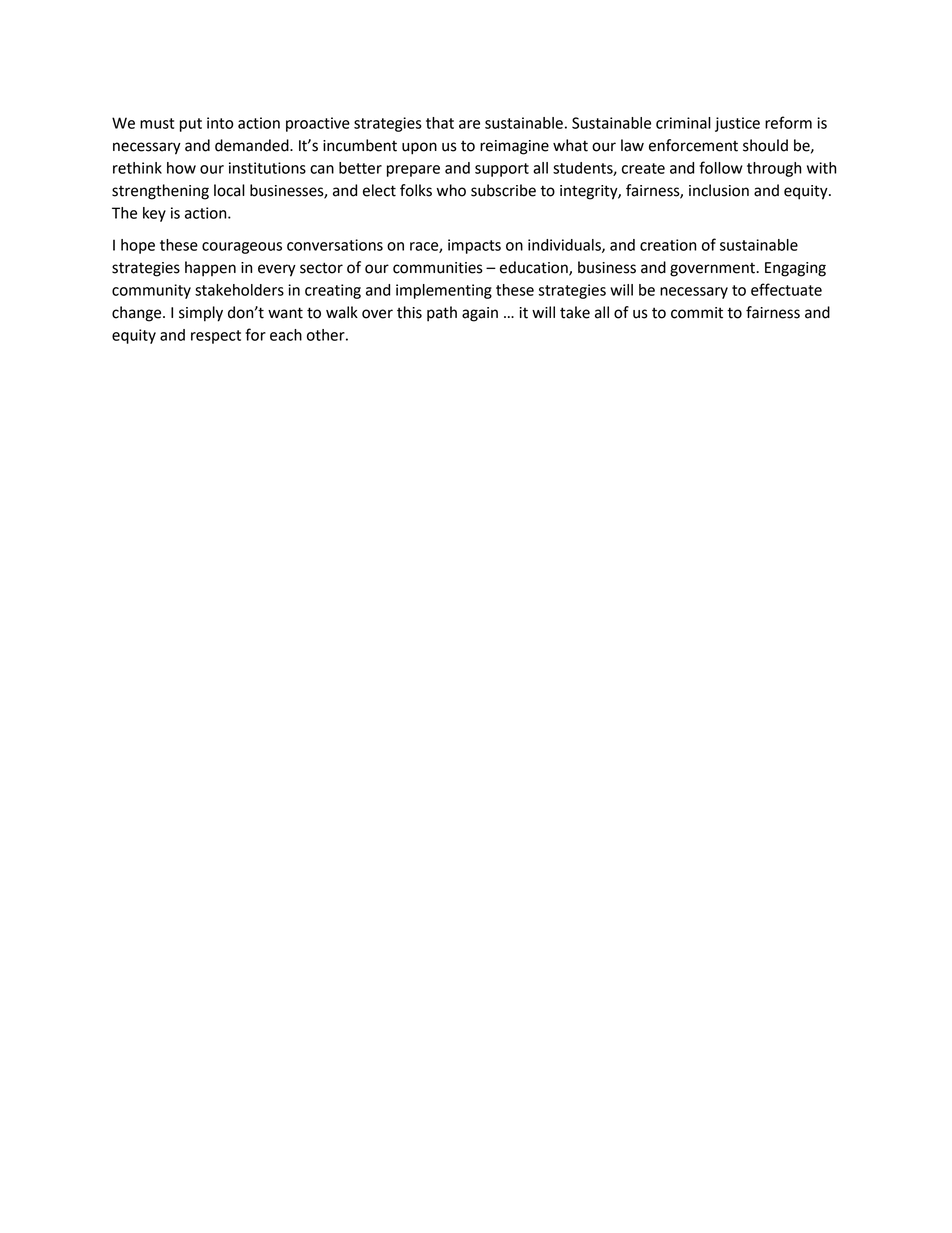 This image has height=1233, width=952. I want to click on respect, so click(216, 337).
